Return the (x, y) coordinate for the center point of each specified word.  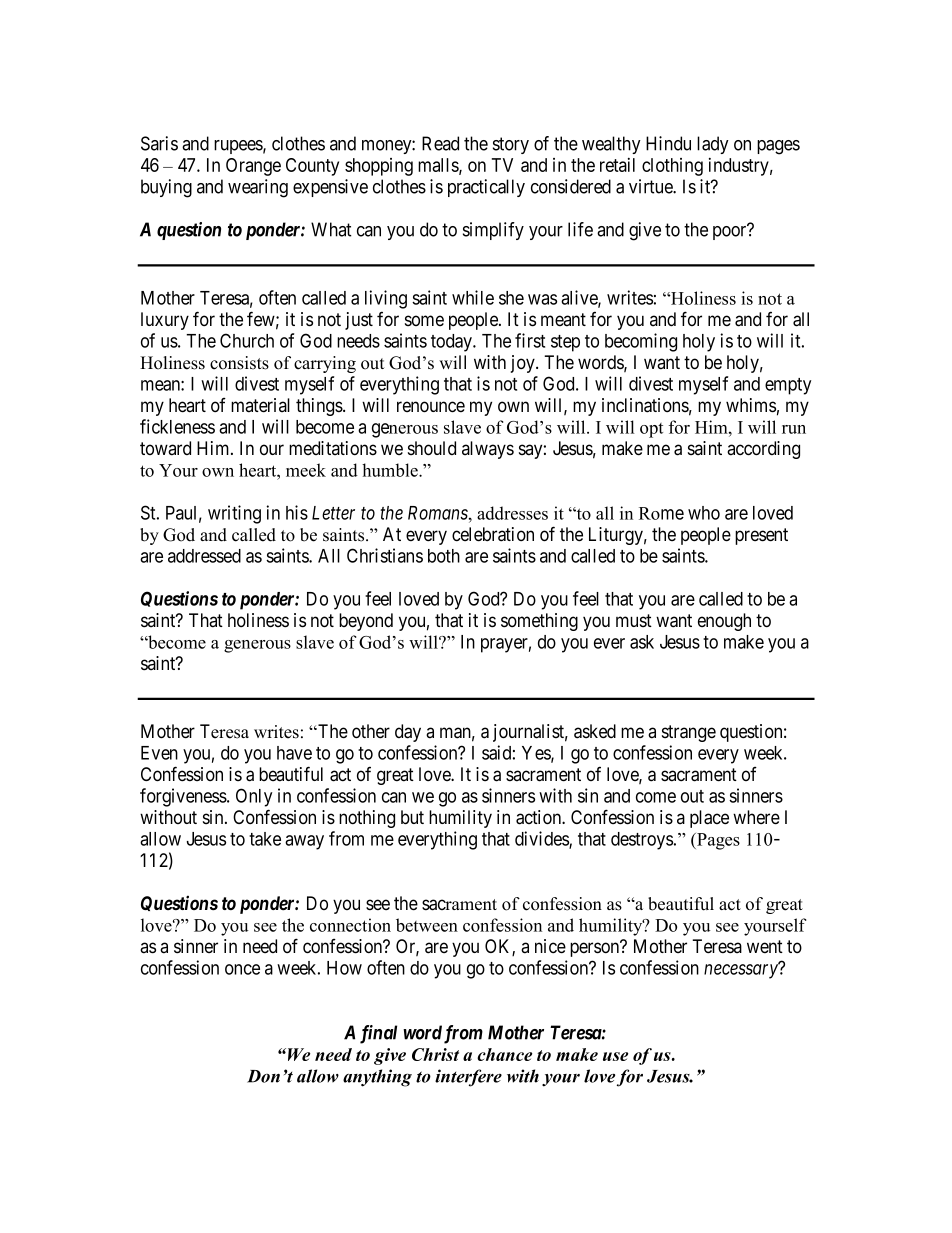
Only (254, 797)
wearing (258, 188)
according (763, 450)
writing (234, 514)
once (242, 969)
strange (689, 733)
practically (486, 188)
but (412, 817)
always (488, 450)
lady (713, 145)
